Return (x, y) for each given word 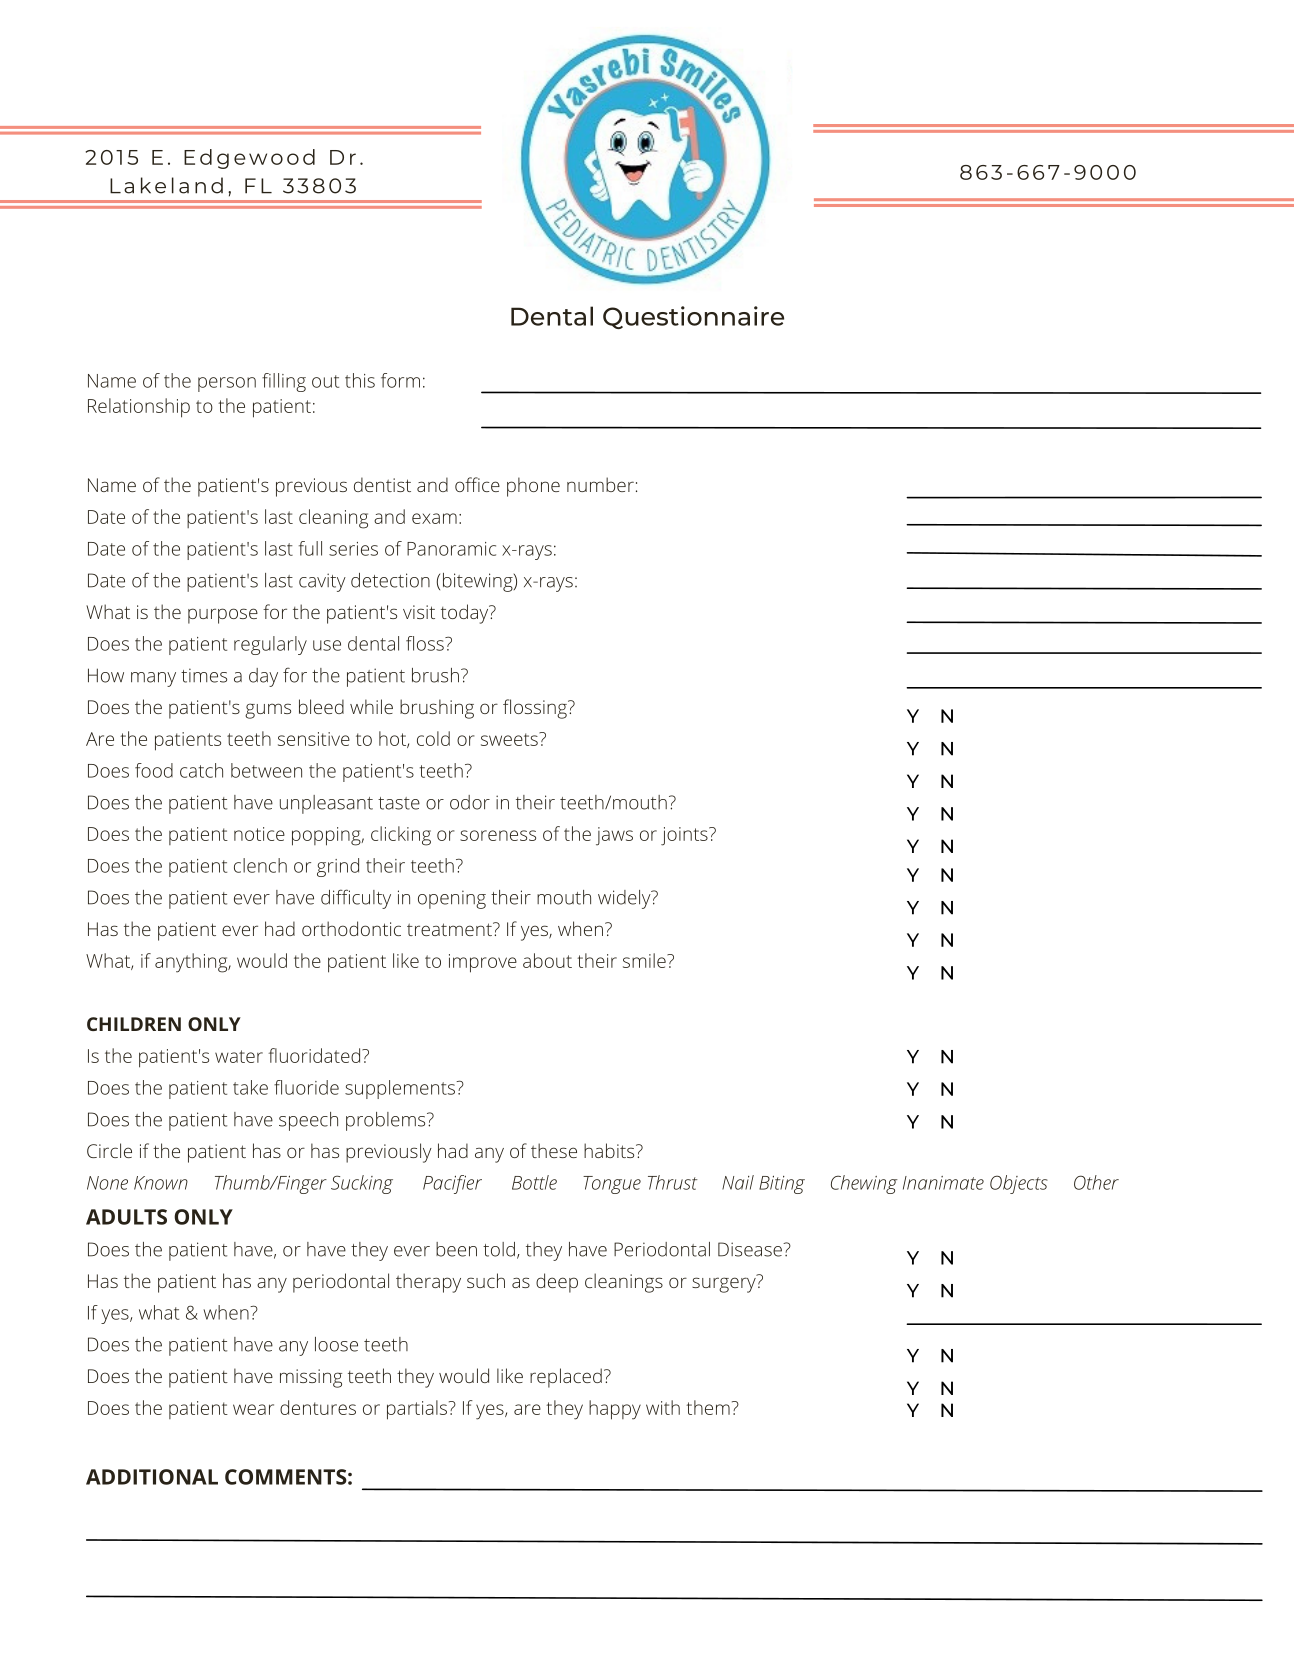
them (708, 1407)
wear (253, 1409)
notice (259, 834)
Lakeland (166, 185)
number (600, 484)
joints (684, 836)
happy (615, 1410)
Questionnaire (693, 317)
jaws (614, 836)
